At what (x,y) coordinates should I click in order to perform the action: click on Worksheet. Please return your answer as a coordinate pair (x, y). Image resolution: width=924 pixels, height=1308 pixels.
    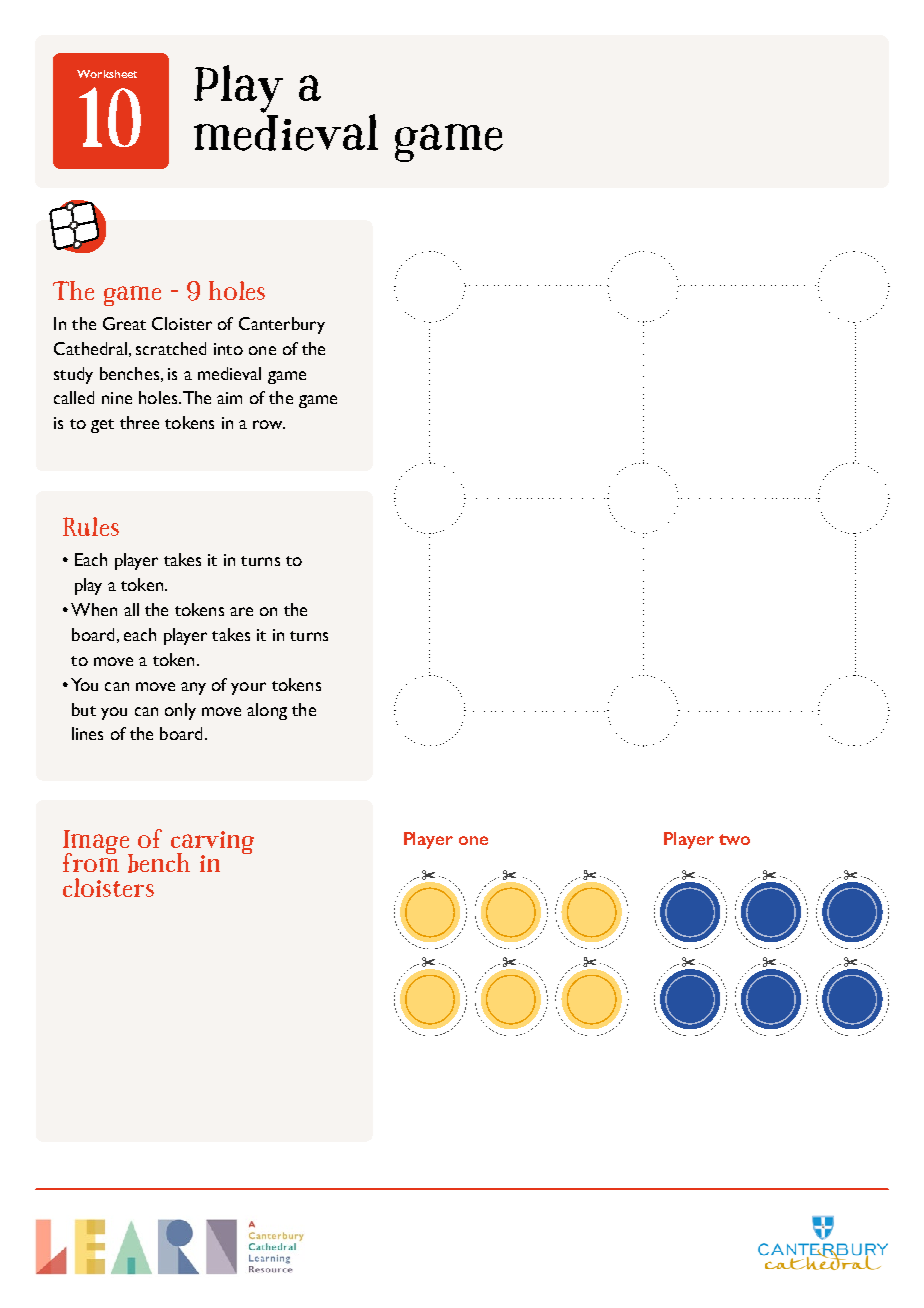
    Looking at the image, I should click on (107, 74).
